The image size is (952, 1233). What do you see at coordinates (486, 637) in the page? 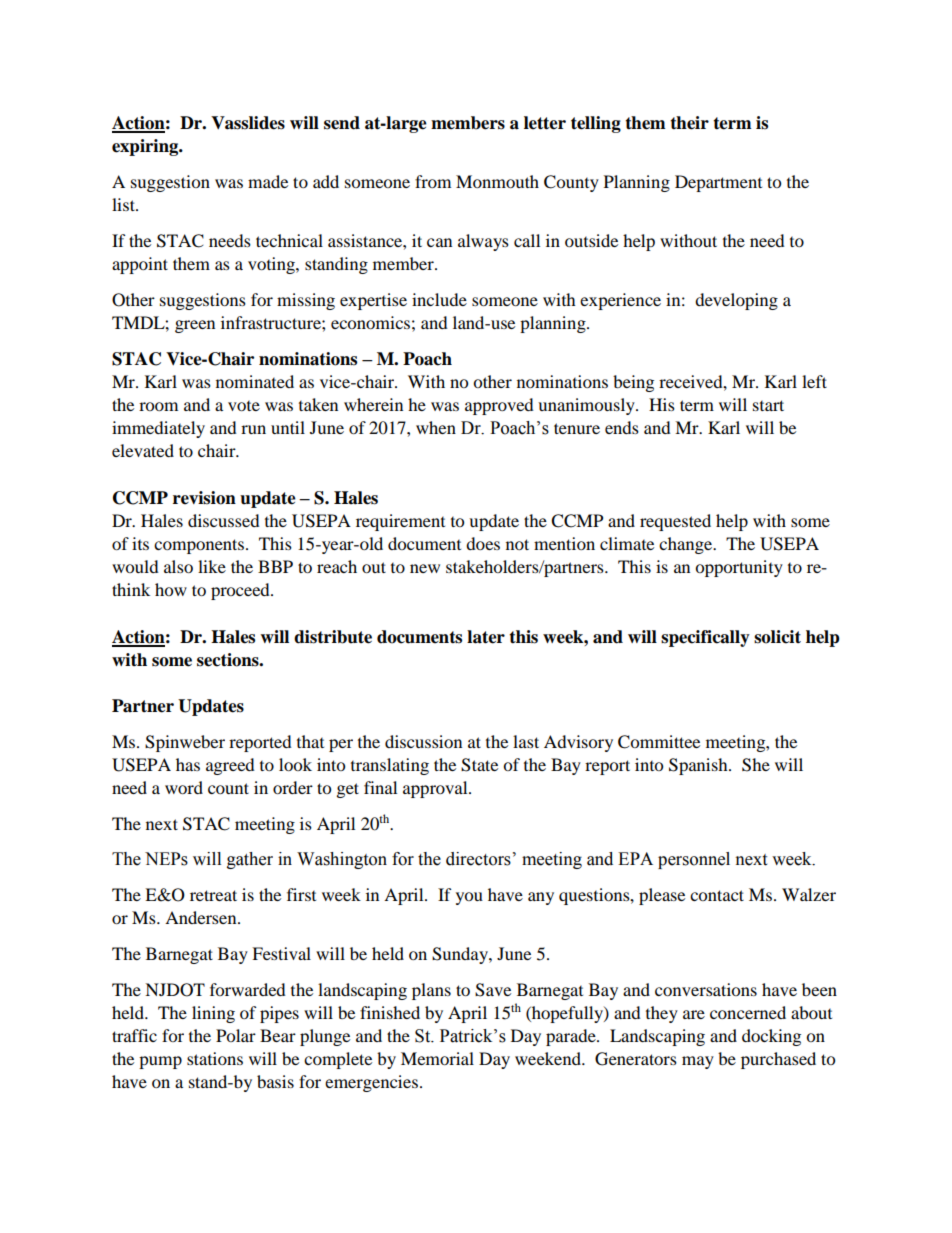
I see `later` at bounding box center [486, 637].
